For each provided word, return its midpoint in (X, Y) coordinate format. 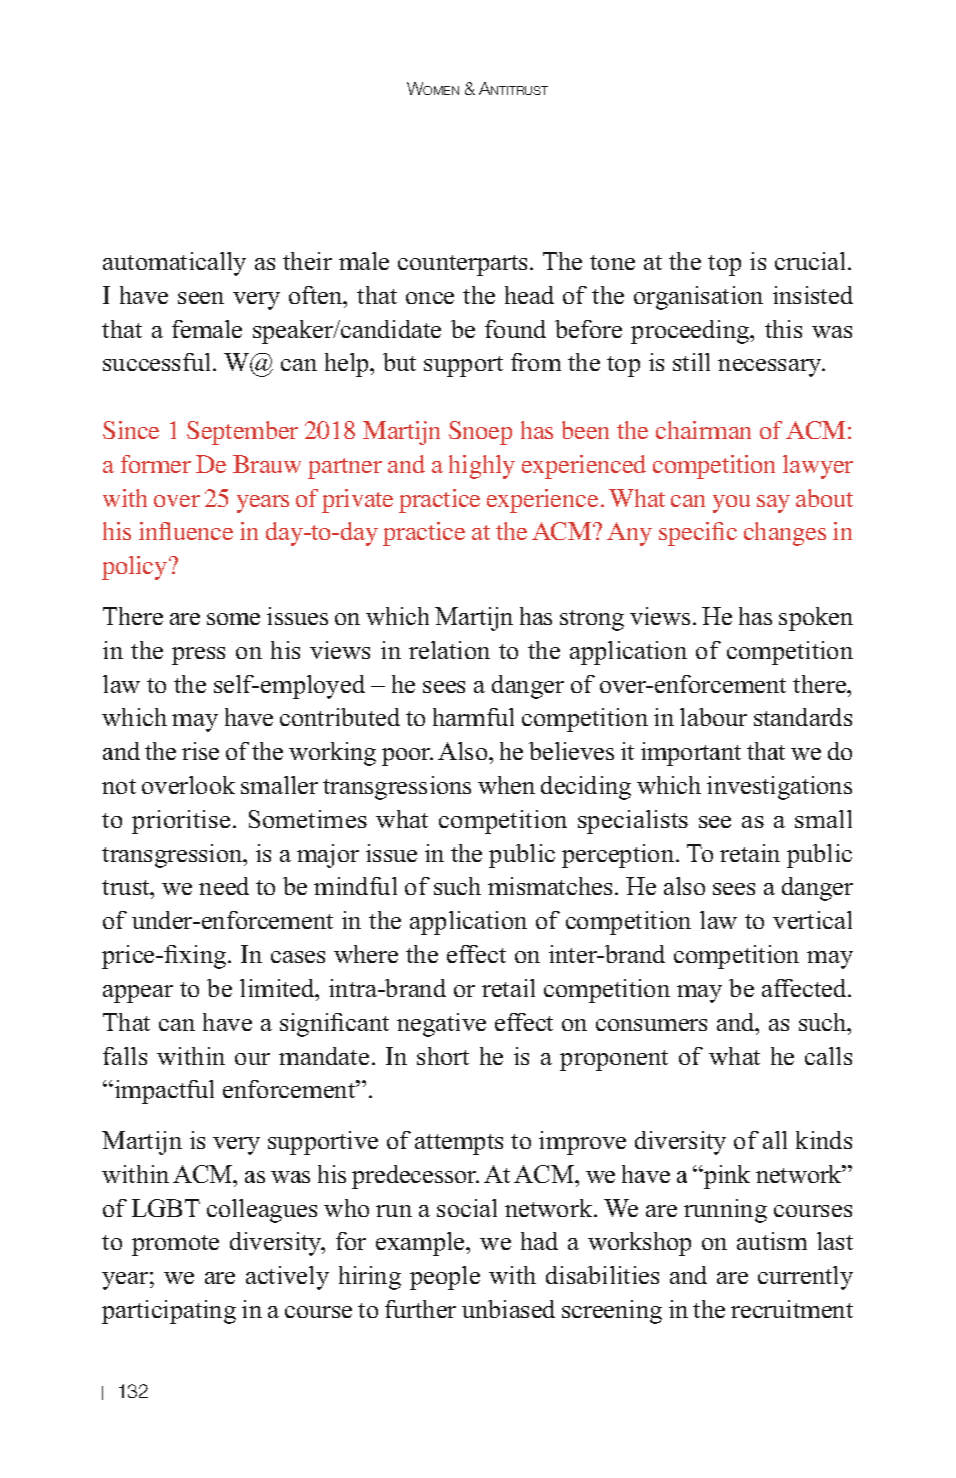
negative (441, 1025)
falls (125, 1056)
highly (482, 467)
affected (805, 988)
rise (200, 751)
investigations (779, 788)
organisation (698, 298)
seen (201, 298)
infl (155, 531)
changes (785, 534)
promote (175, 1245)
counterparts (464, 265)
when (506, 785)
